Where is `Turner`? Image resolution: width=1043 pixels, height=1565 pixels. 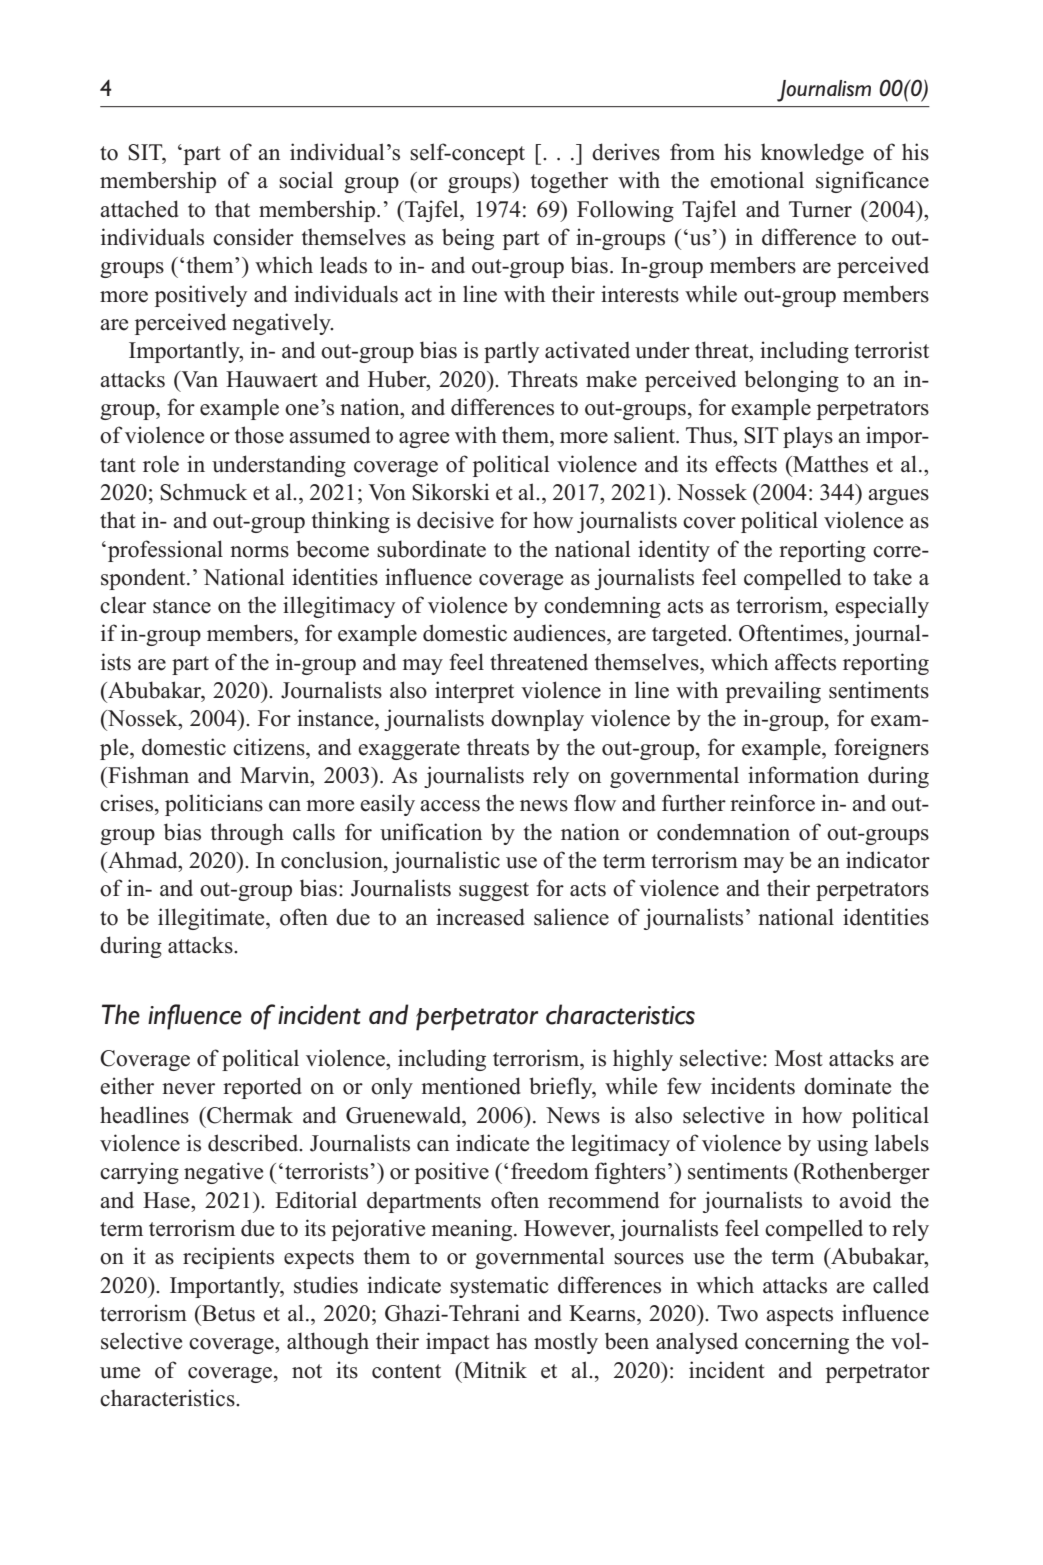
Turner is located at coordinates (820, 209).
